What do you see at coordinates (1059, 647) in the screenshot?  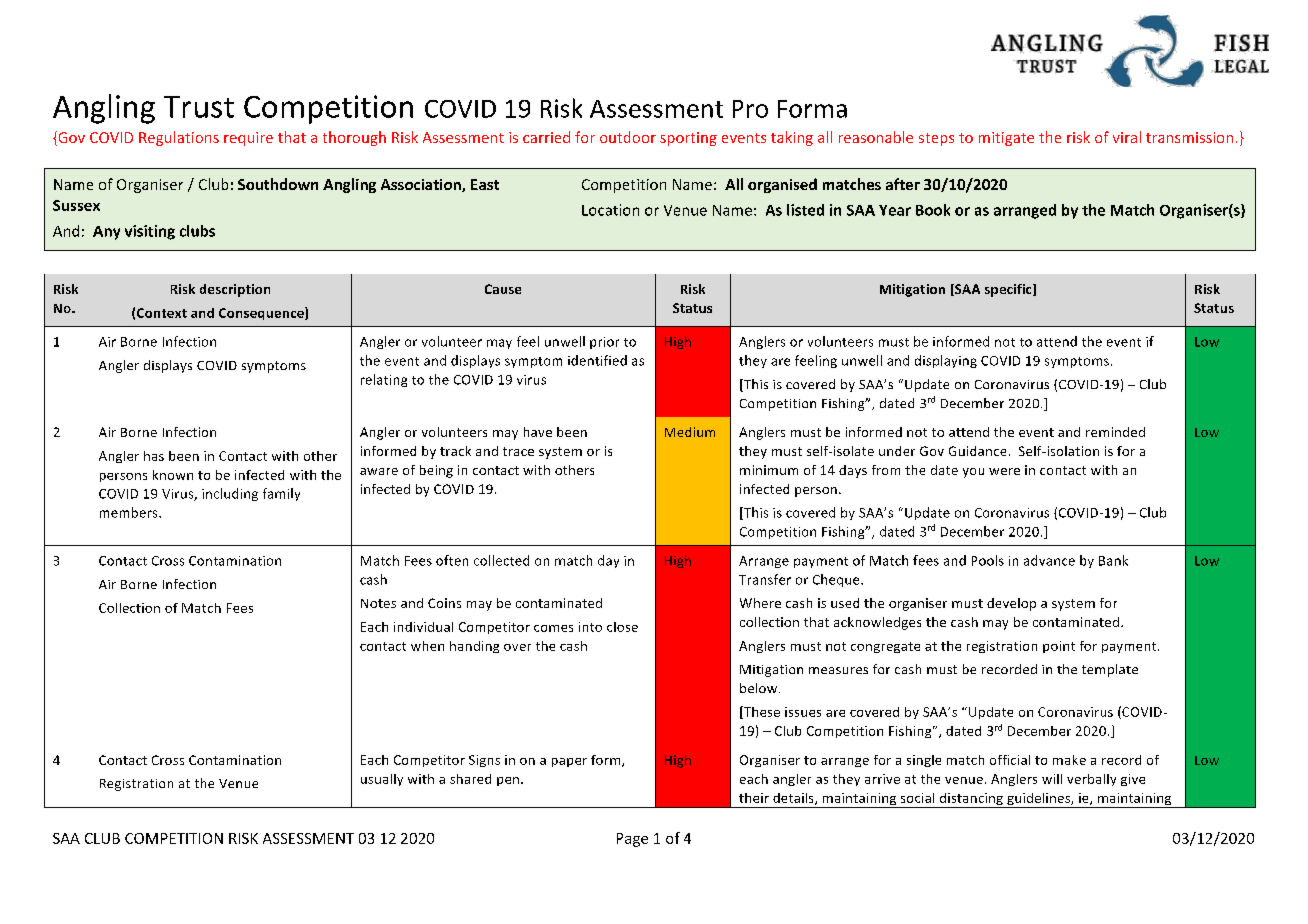 I see `point` at bounding box center [1059, 647].
